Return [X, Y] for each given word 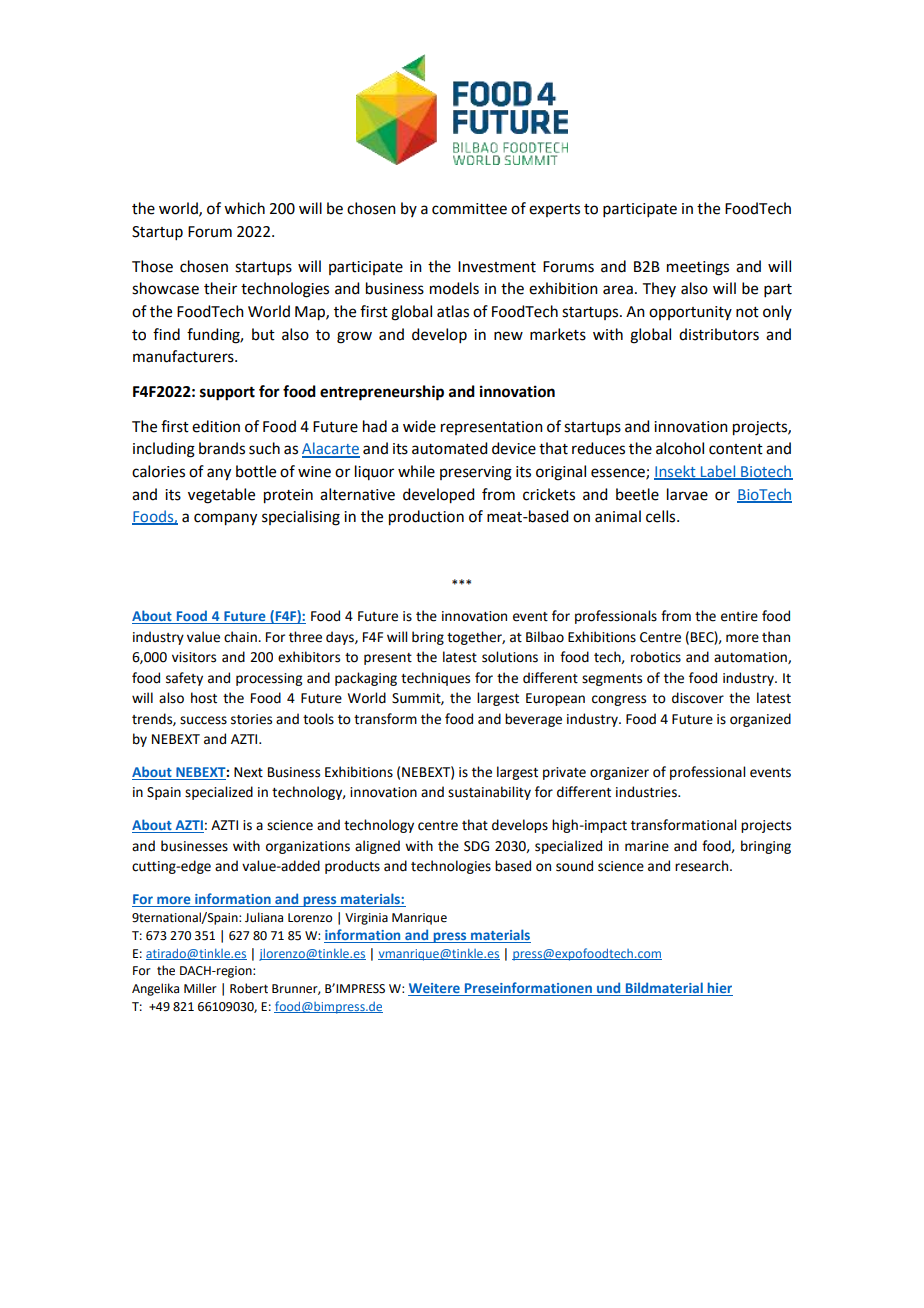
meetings [698, 268]
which [244, 208]
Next [248, 772]
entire [739, 616]
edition [216, 426]
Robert [249, 988]
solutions [510, 657]
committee [469, 209]
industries [647, 792]
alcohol [680, 448]
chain [241, 637]
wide [419, 426]
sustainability [489, 793]
